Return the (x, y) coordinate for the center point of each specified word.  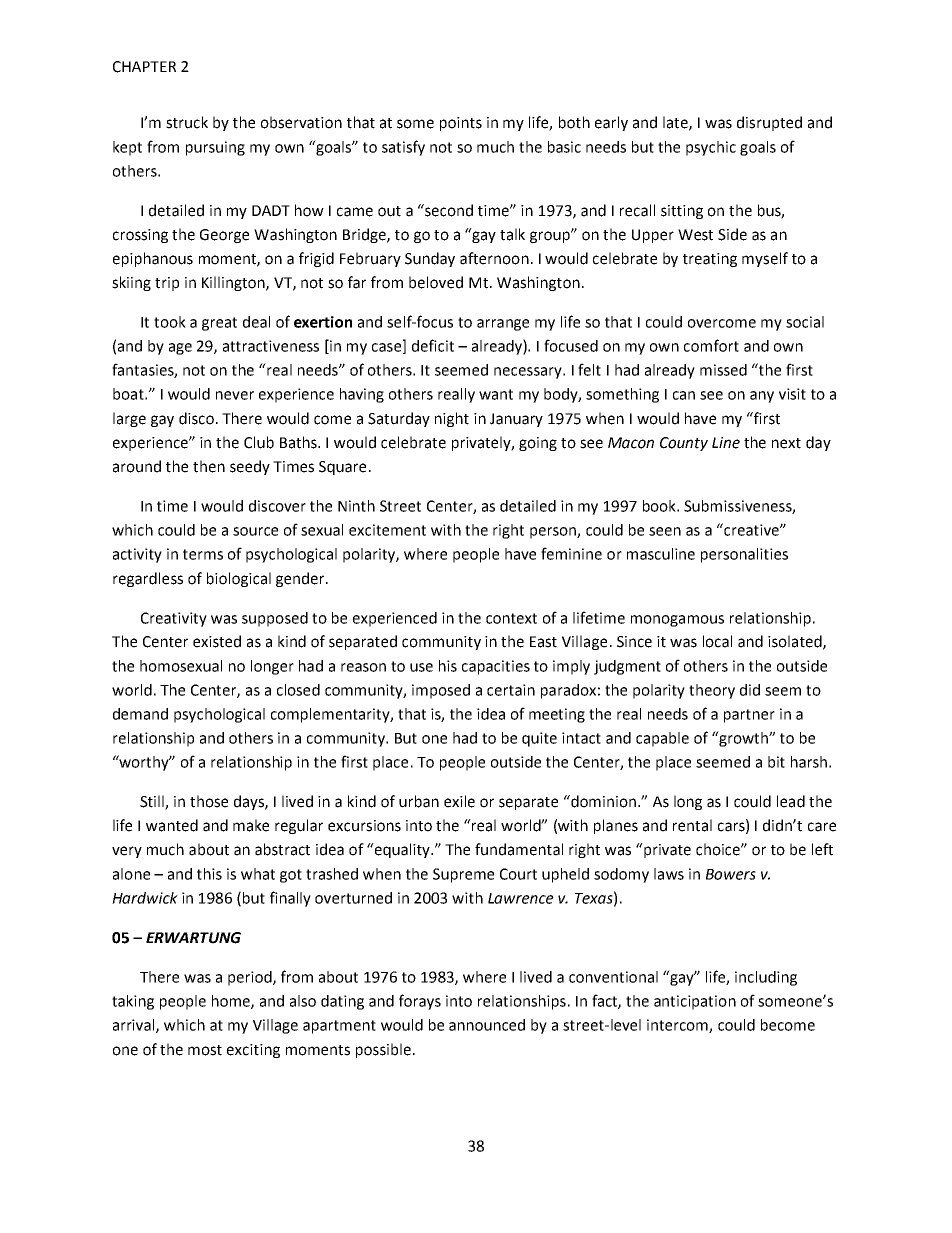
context (511, 618)
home (232, 1002)
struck (187, 122)
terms (203, 554)
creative (751, 529)
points (461, 124)
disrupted (769, 123)
